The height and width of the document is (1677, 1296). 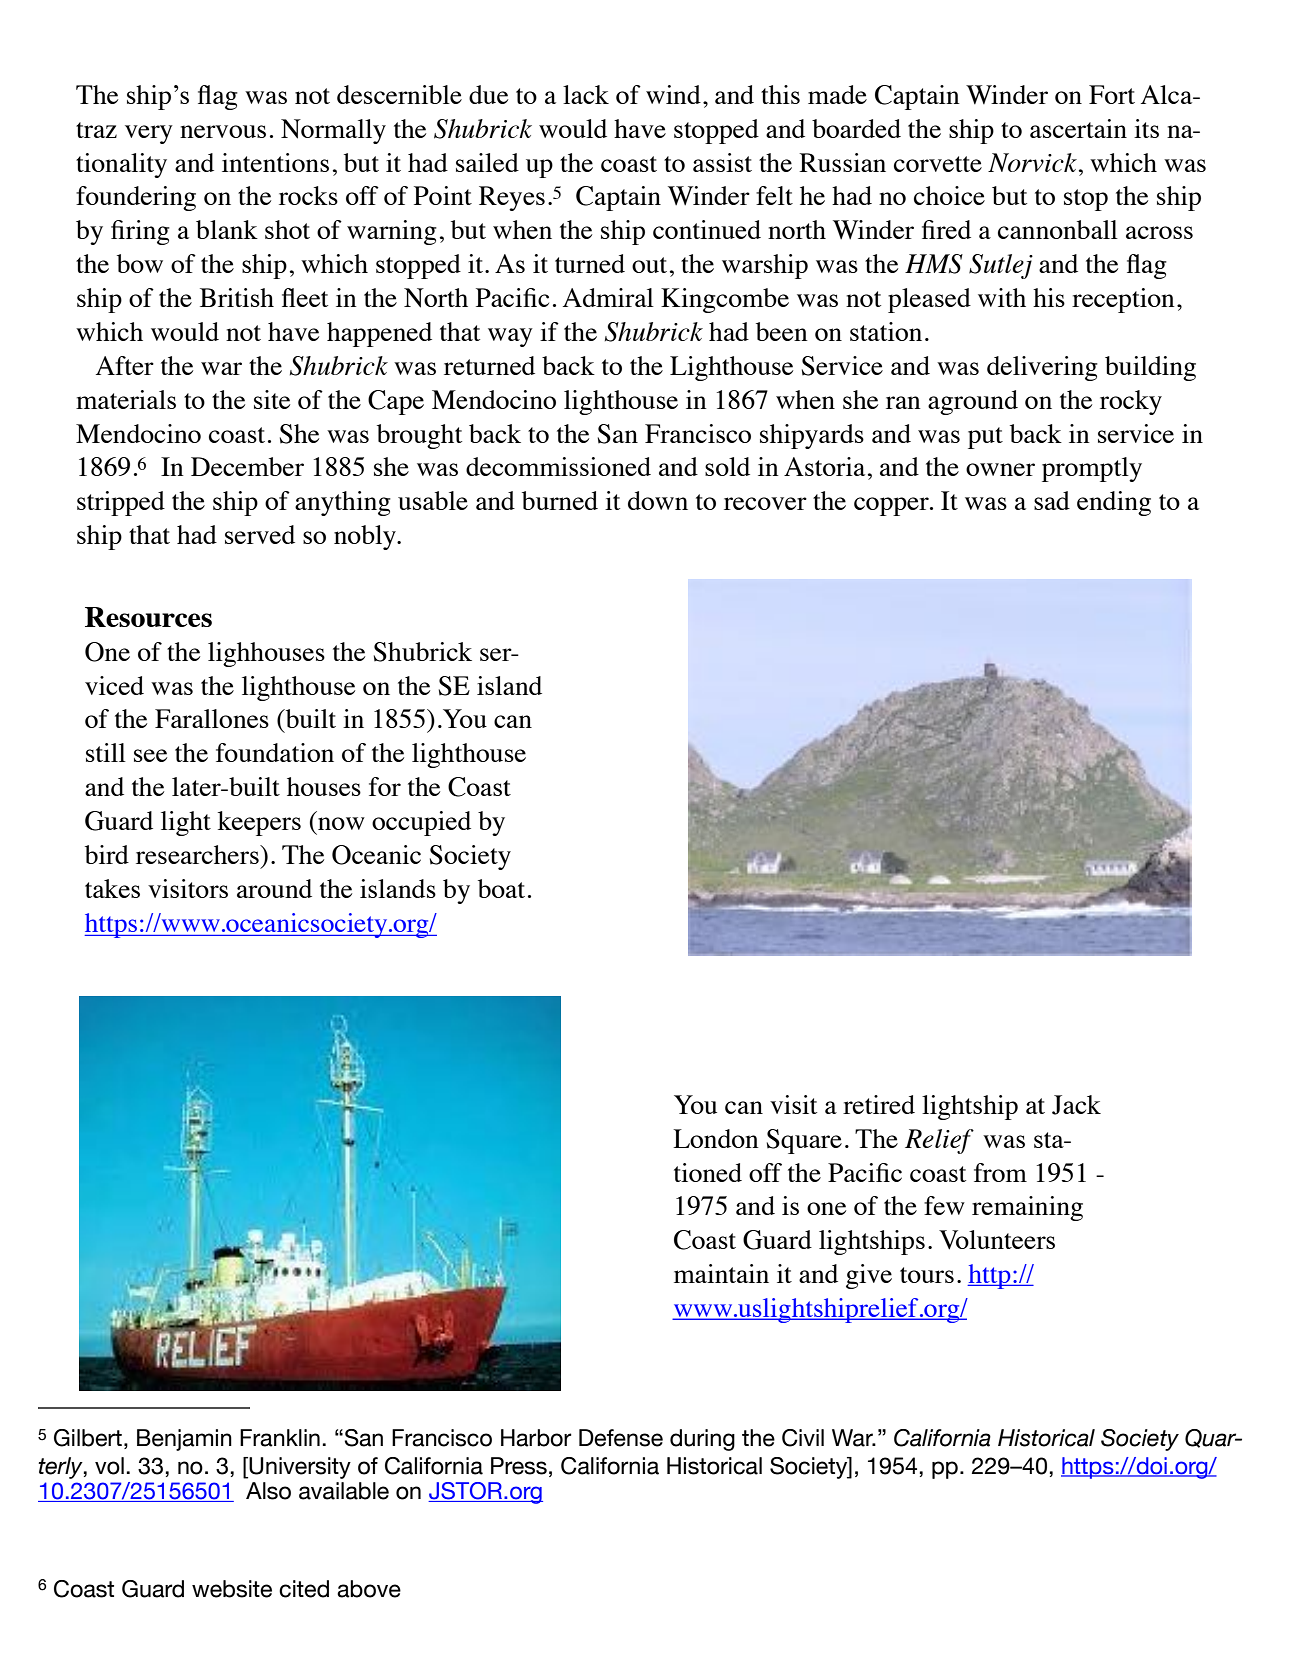 I want to click on Civil, so click(x=803, y=1438).
